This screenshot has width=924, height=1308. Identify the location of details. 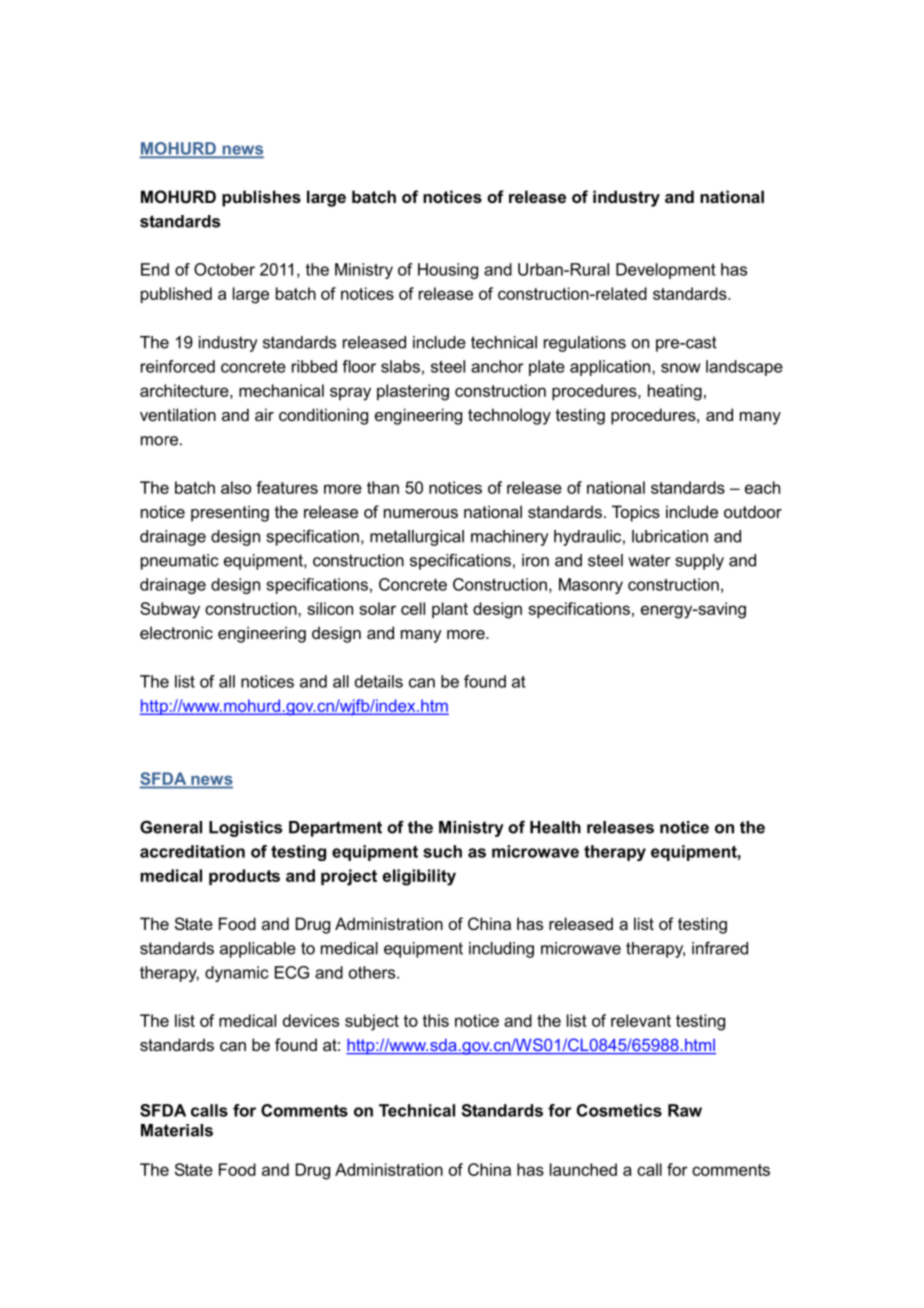
(379, 681).
